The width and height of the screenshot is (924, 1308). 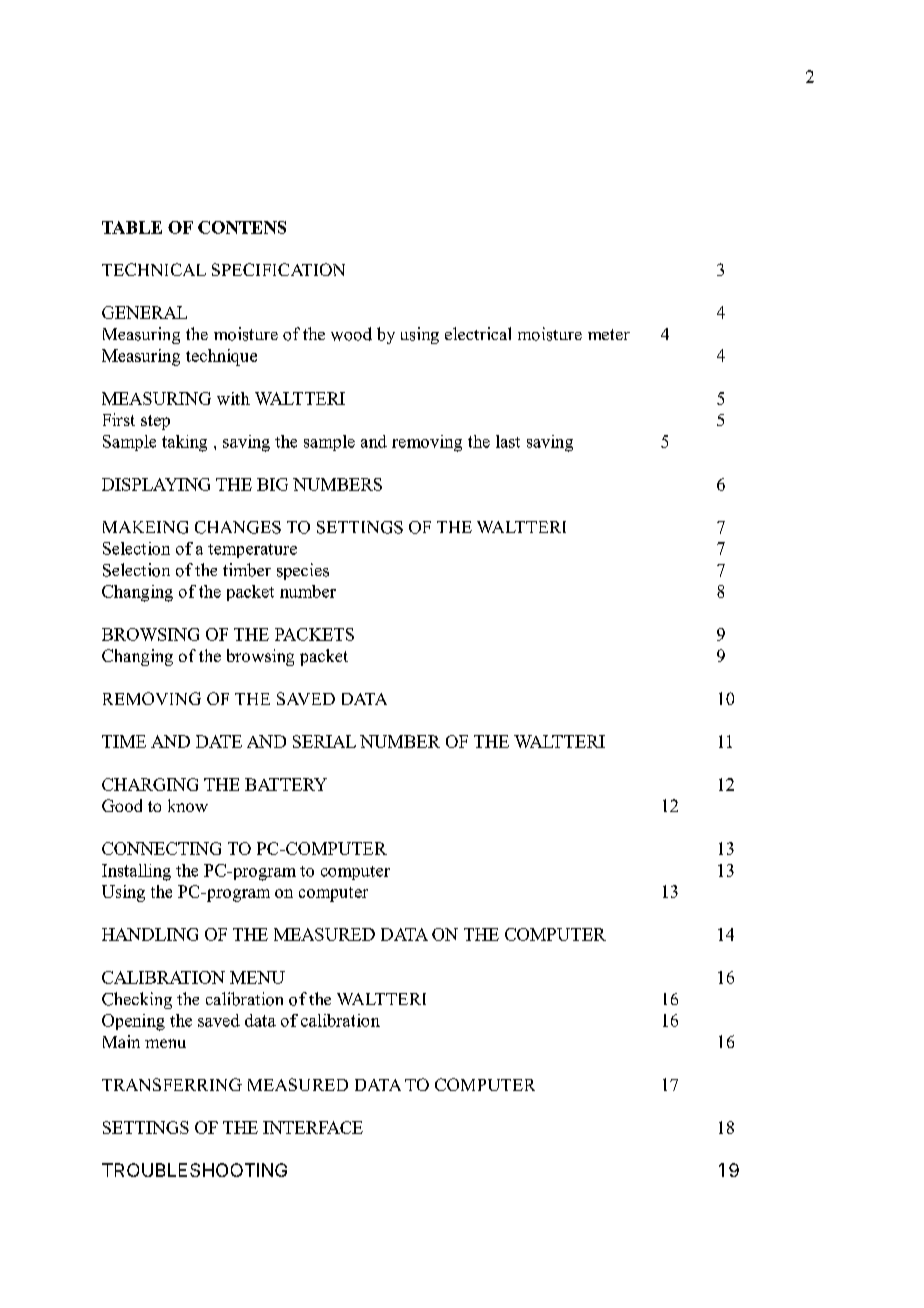 I want to click on BATTERY, so click(x=286, y=784).
